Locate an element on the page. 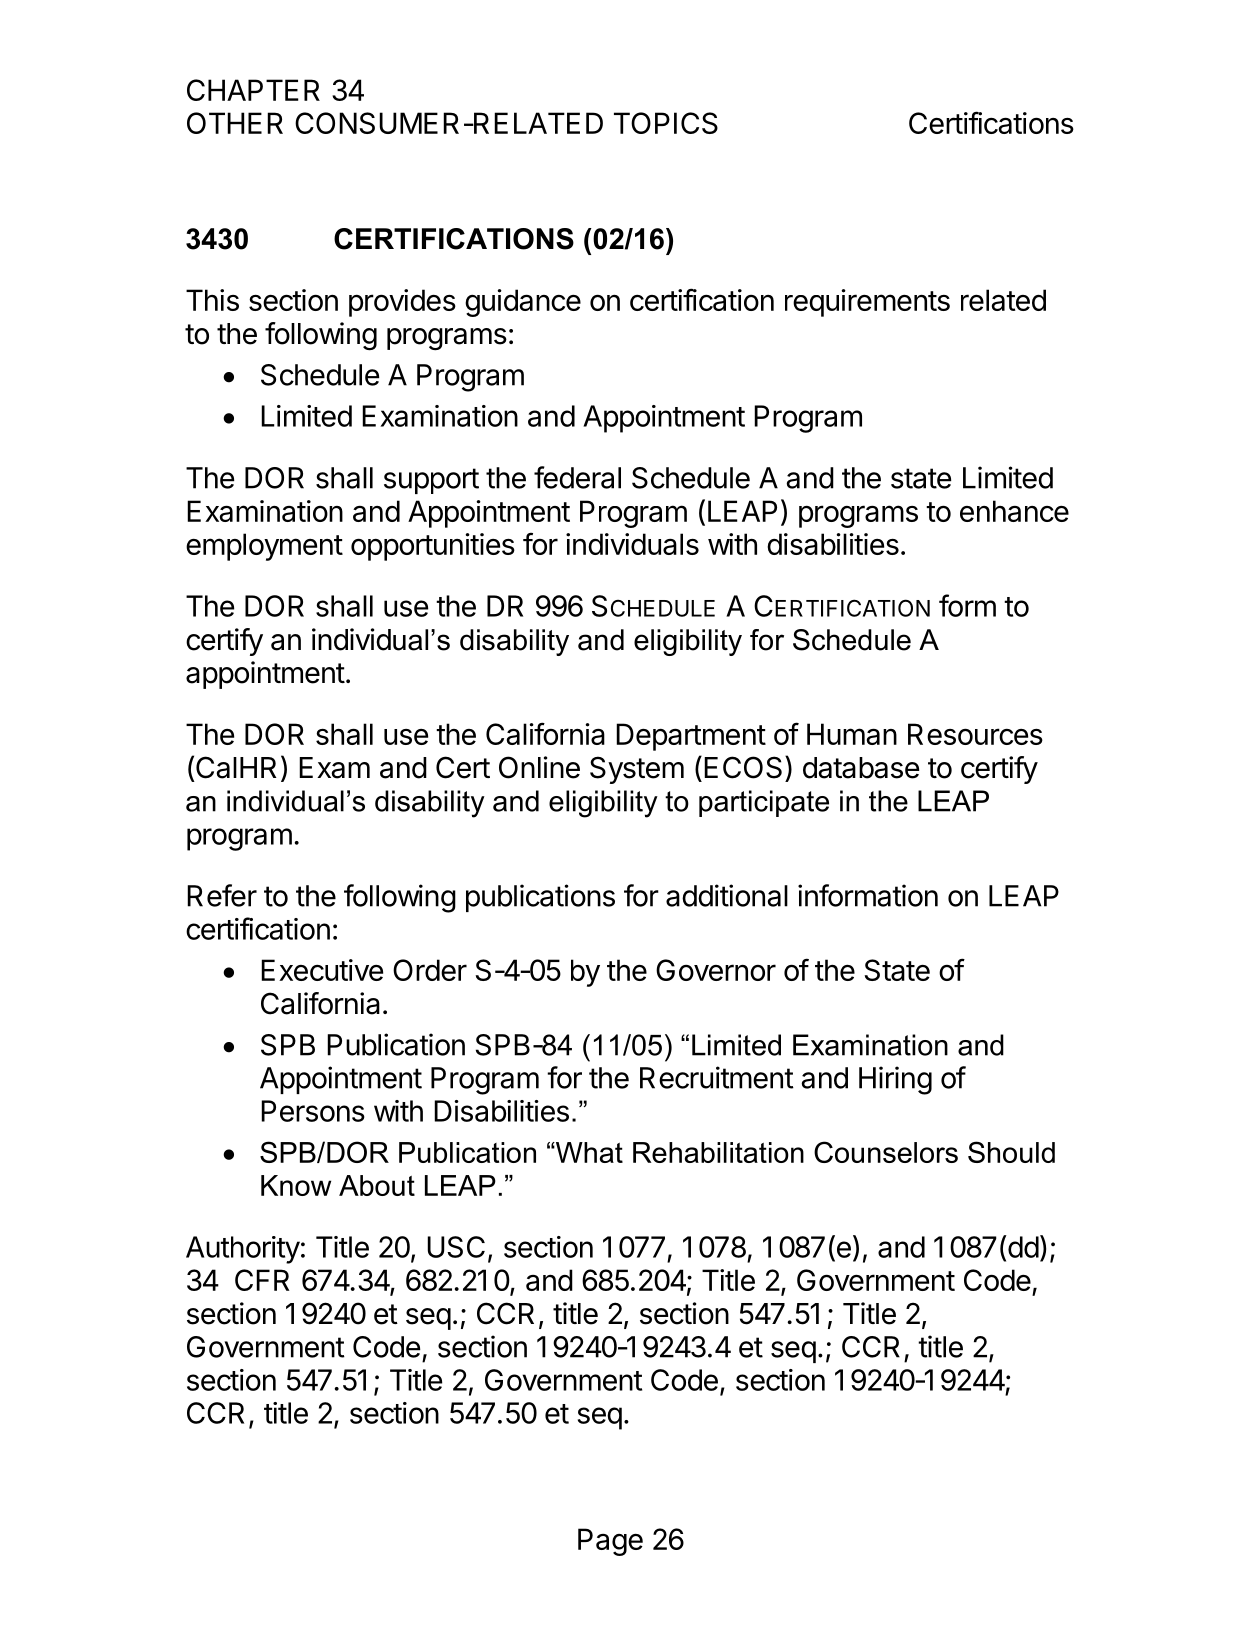  Refer is located at coordinates (222, 895).
